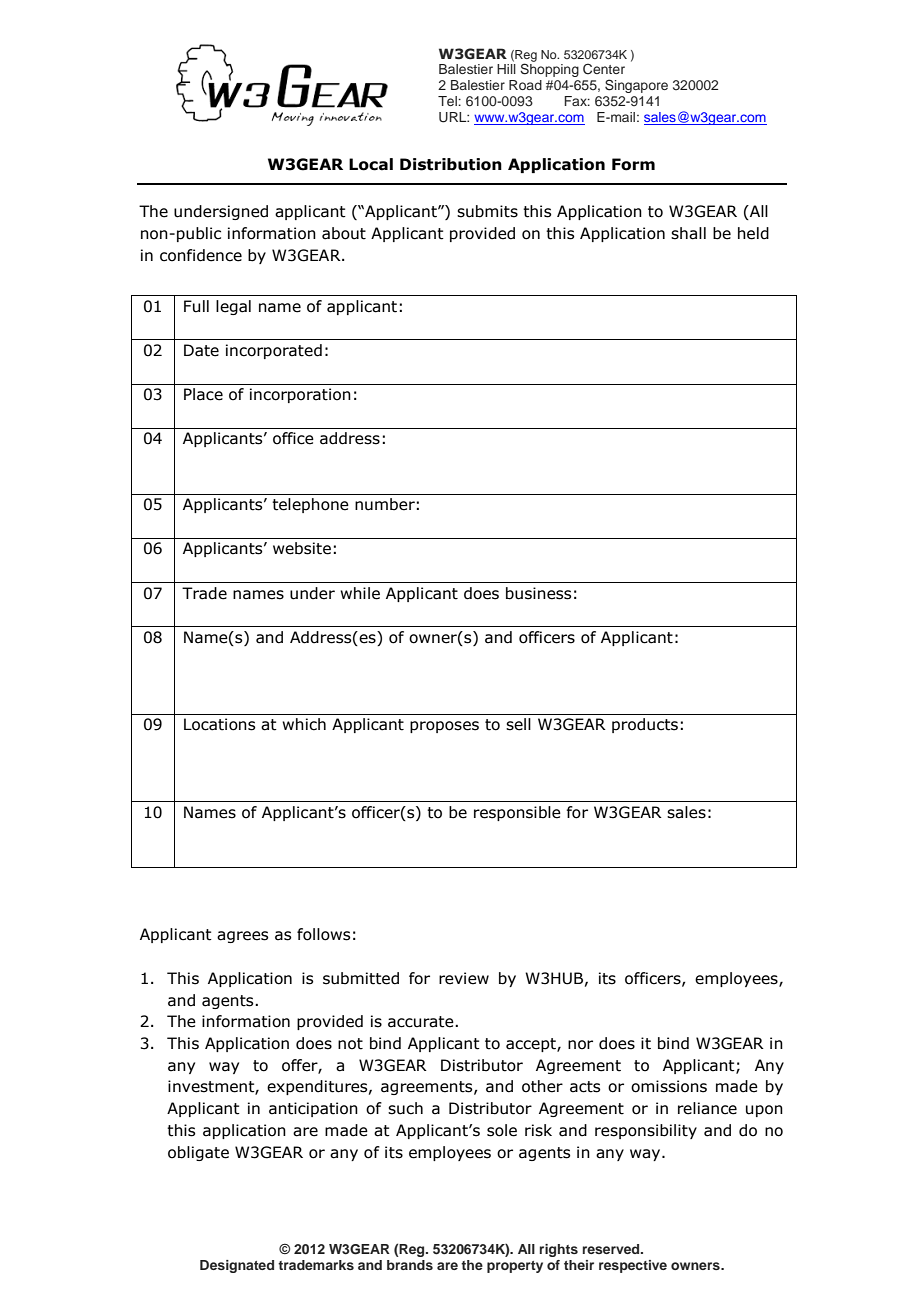 The image size is (924, 1307). What do you see at coordinates (636, 86) in the screenshot?
I see `Singapore` at bounding box center [636, 86].
